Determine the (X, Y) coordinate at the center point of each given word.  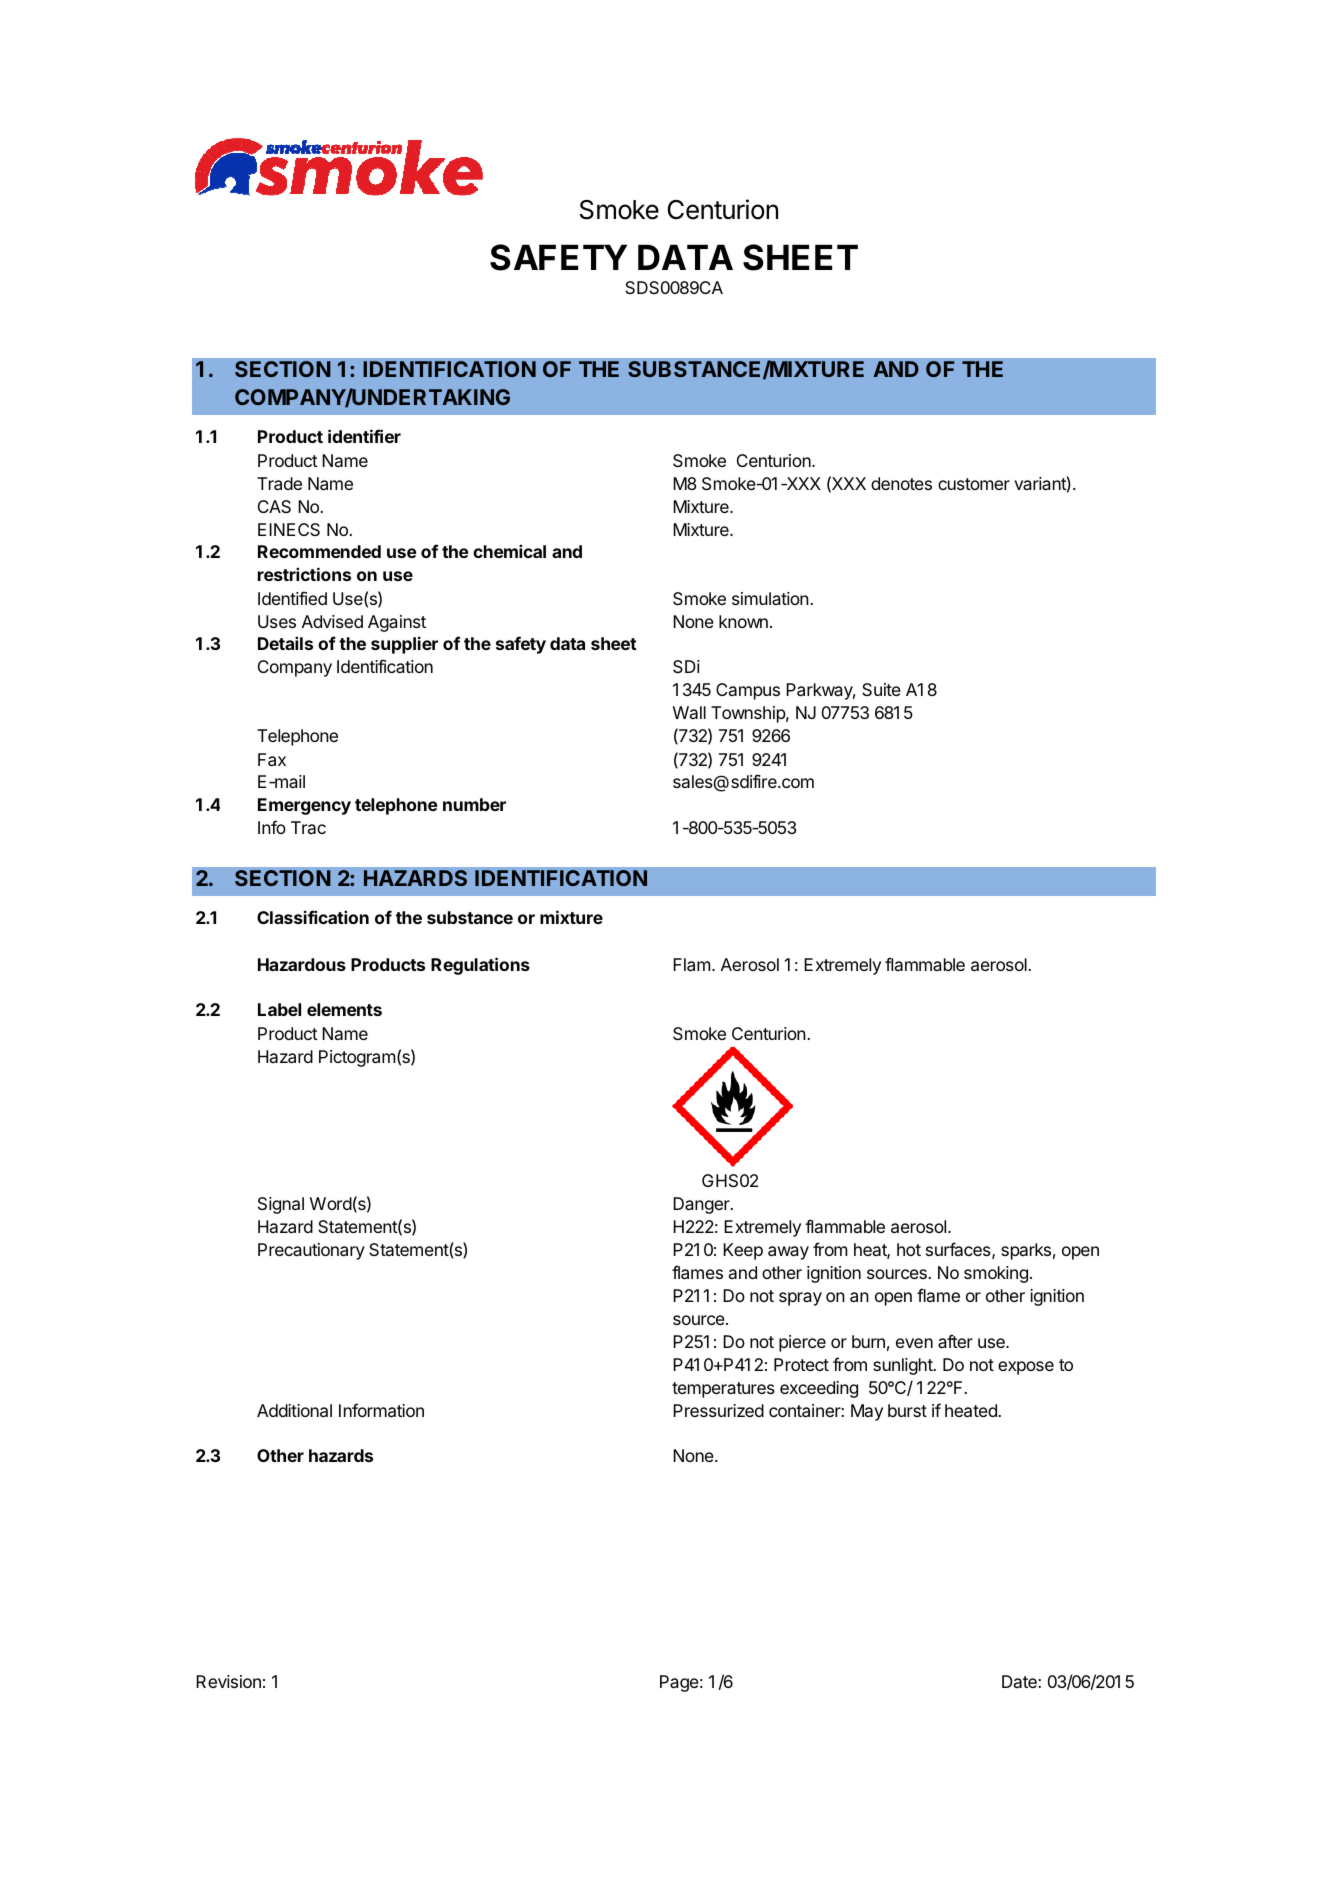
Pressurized (718, 1410)
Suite (881, 689)
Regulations (480, 966)
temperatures (723, 1390)
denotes (901, 483)
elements (344, 1009)
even (914, 1343)
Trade (279, 483)
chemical (509, 551)
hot (909, 1249)
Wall (689, 712)
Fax (272, 759)
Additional (294, 1410)
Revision (228, 1681)
